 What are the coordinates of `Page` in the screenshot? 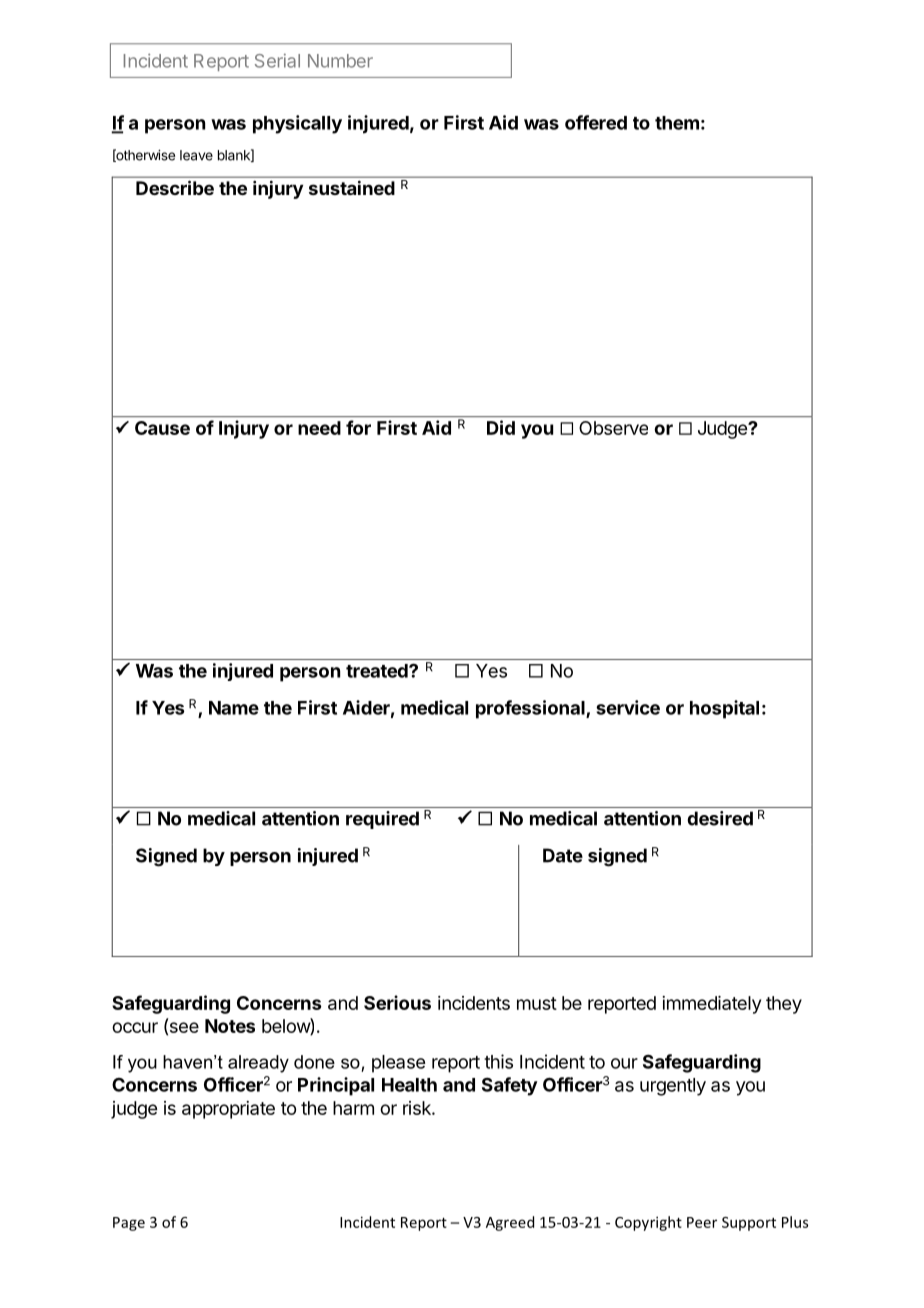 It's located at (129, 1224).
